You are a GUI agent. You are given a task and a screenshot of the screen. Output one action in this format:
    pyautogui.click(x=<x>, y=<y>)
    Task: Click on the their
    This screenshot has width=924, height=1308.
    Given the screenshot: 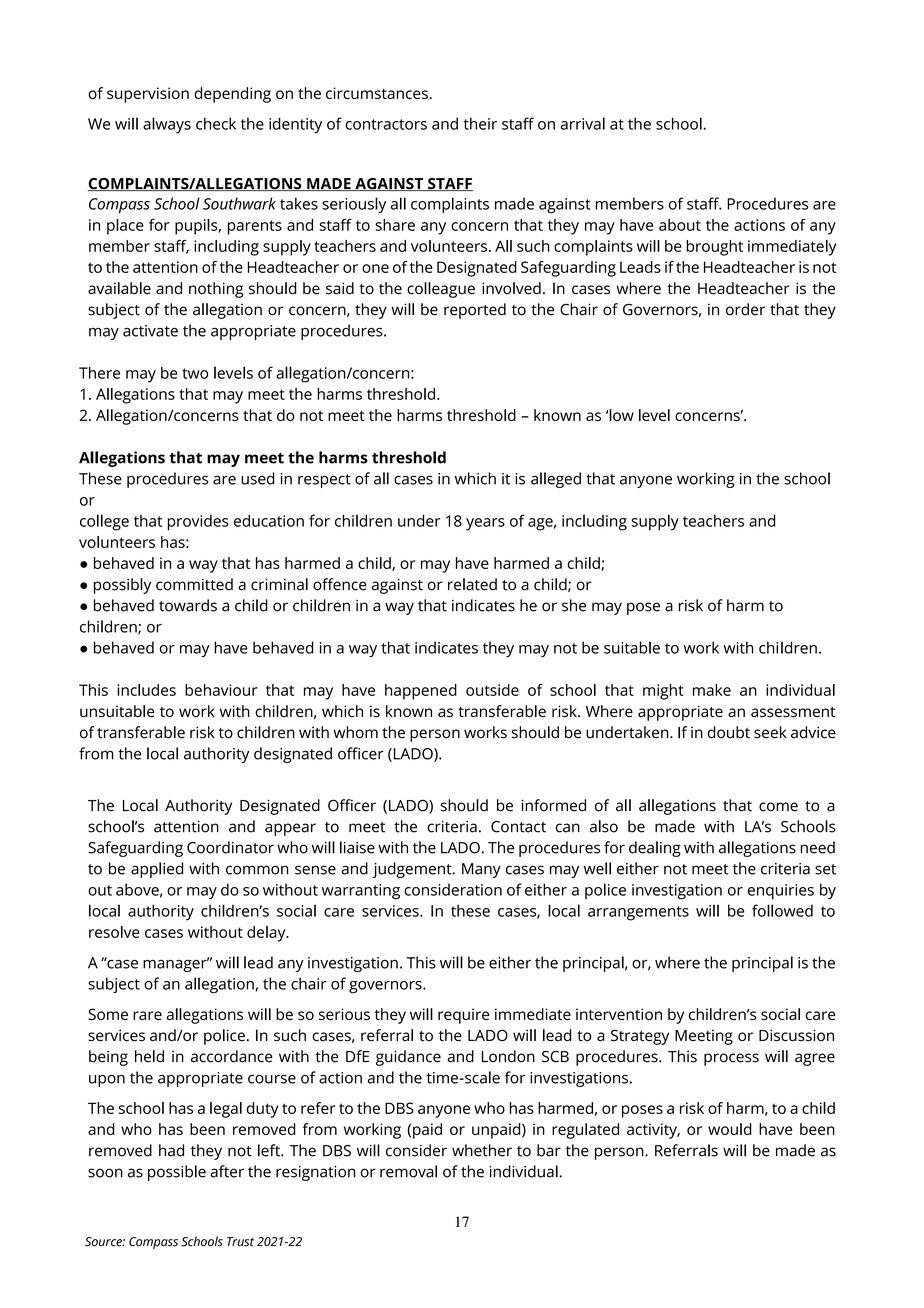 What is the action you would take?
    pyautogui.click(x=480, y=123)
